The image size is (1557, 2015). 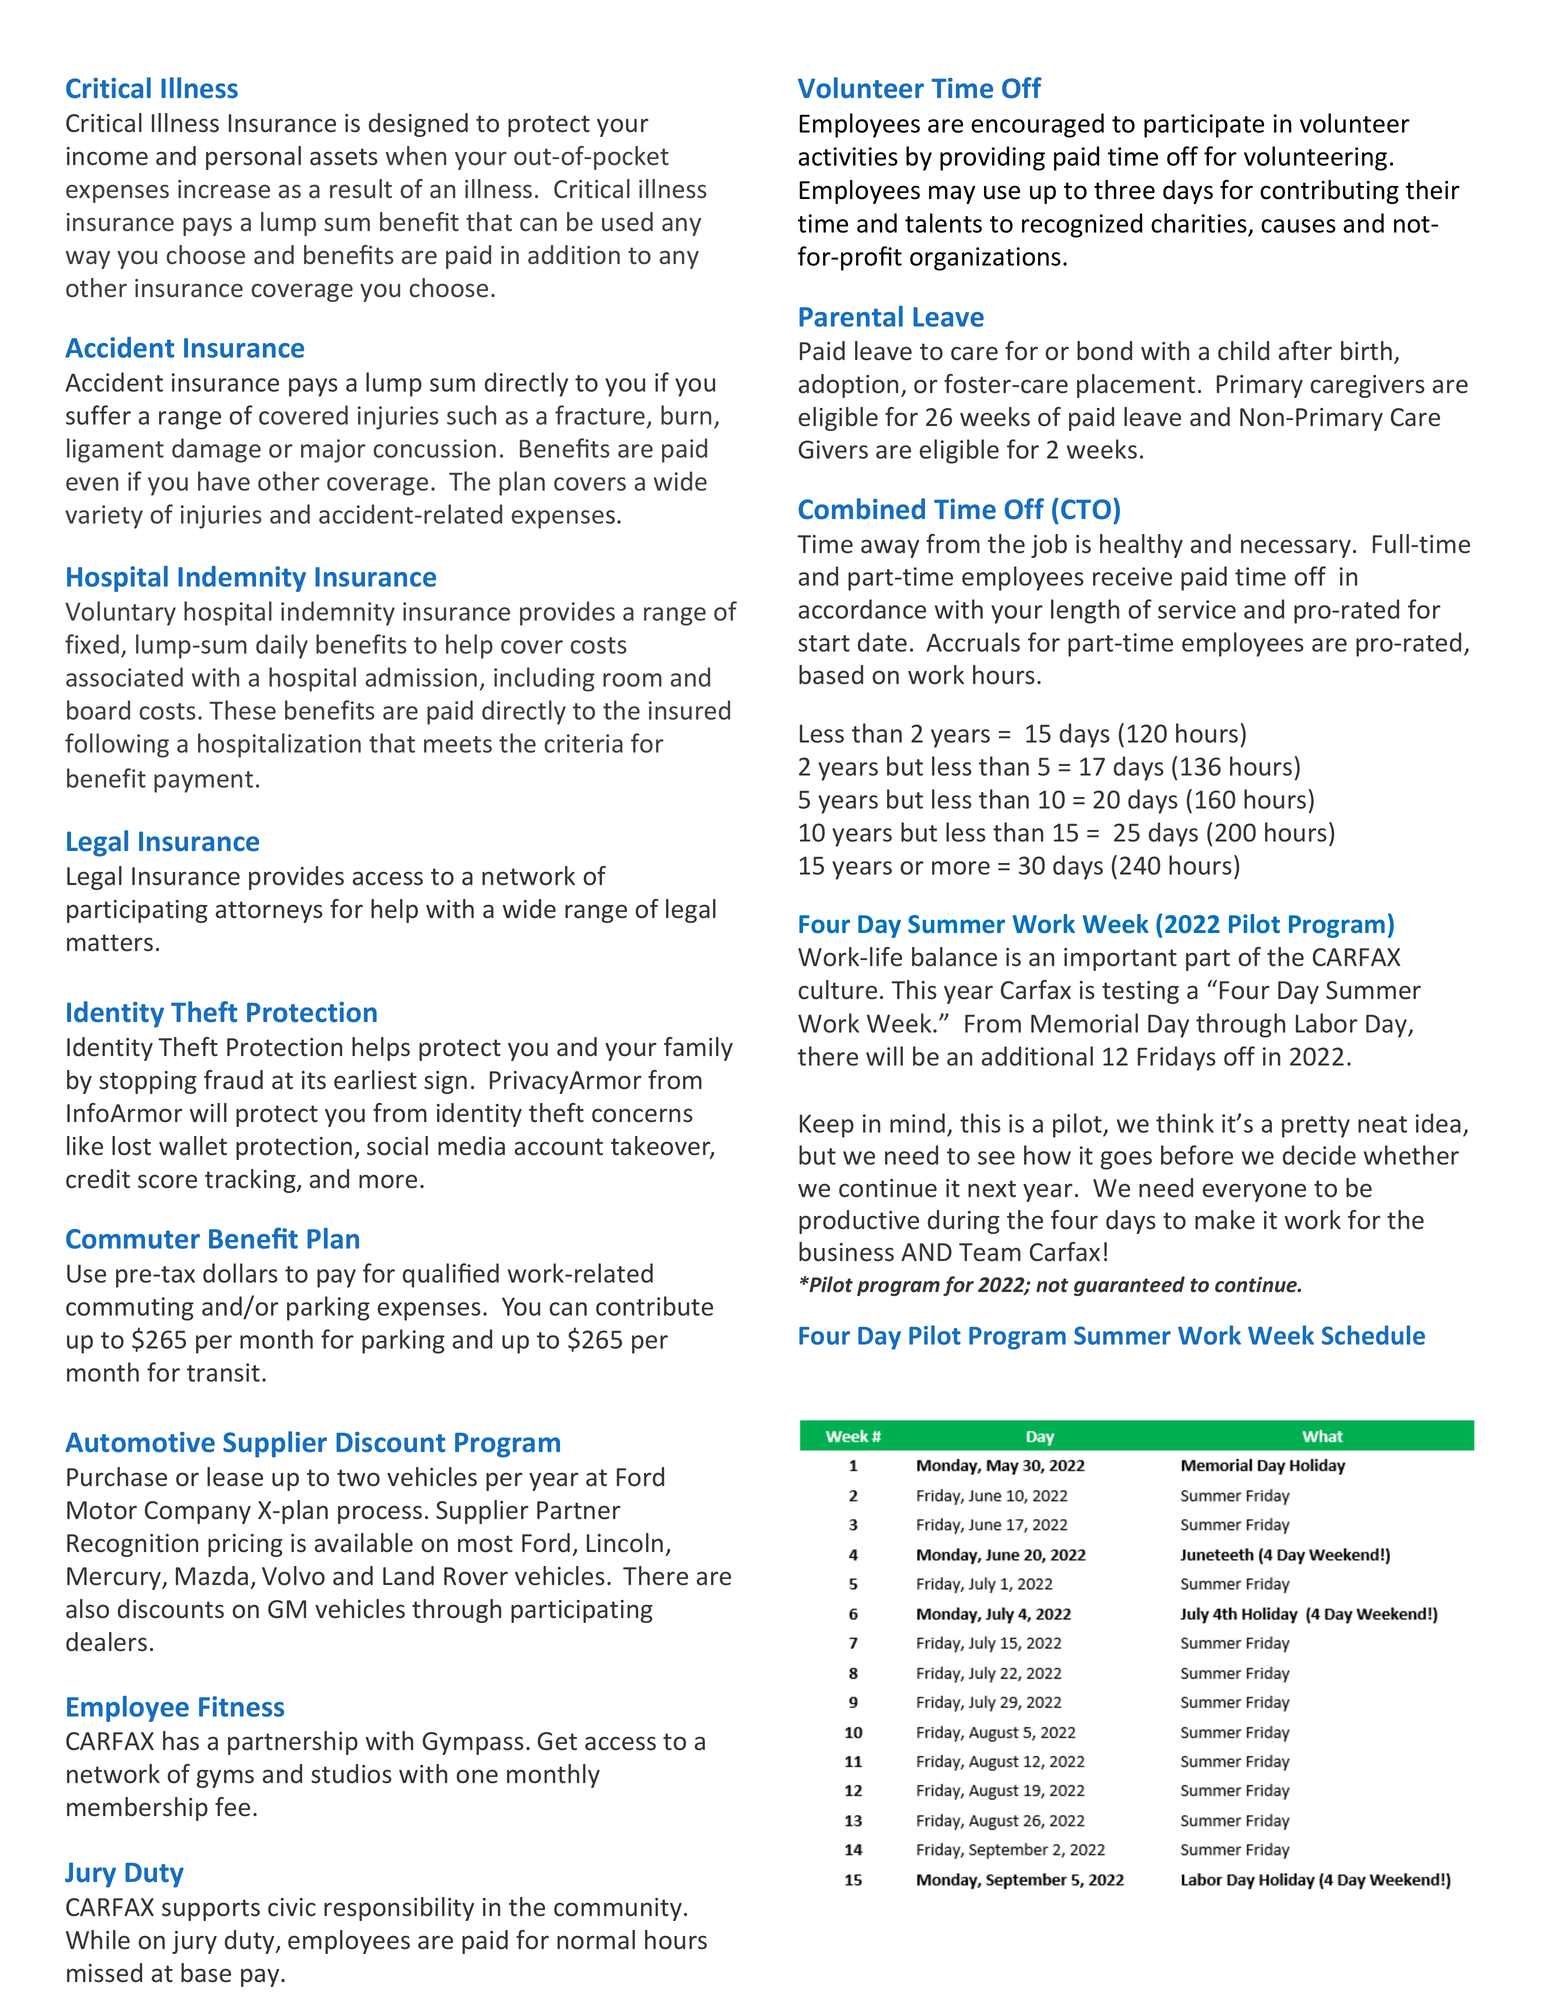 What do you see at coordinates (618, 1909) in the document?
I see `community` at bounding box center [618, 1909].
